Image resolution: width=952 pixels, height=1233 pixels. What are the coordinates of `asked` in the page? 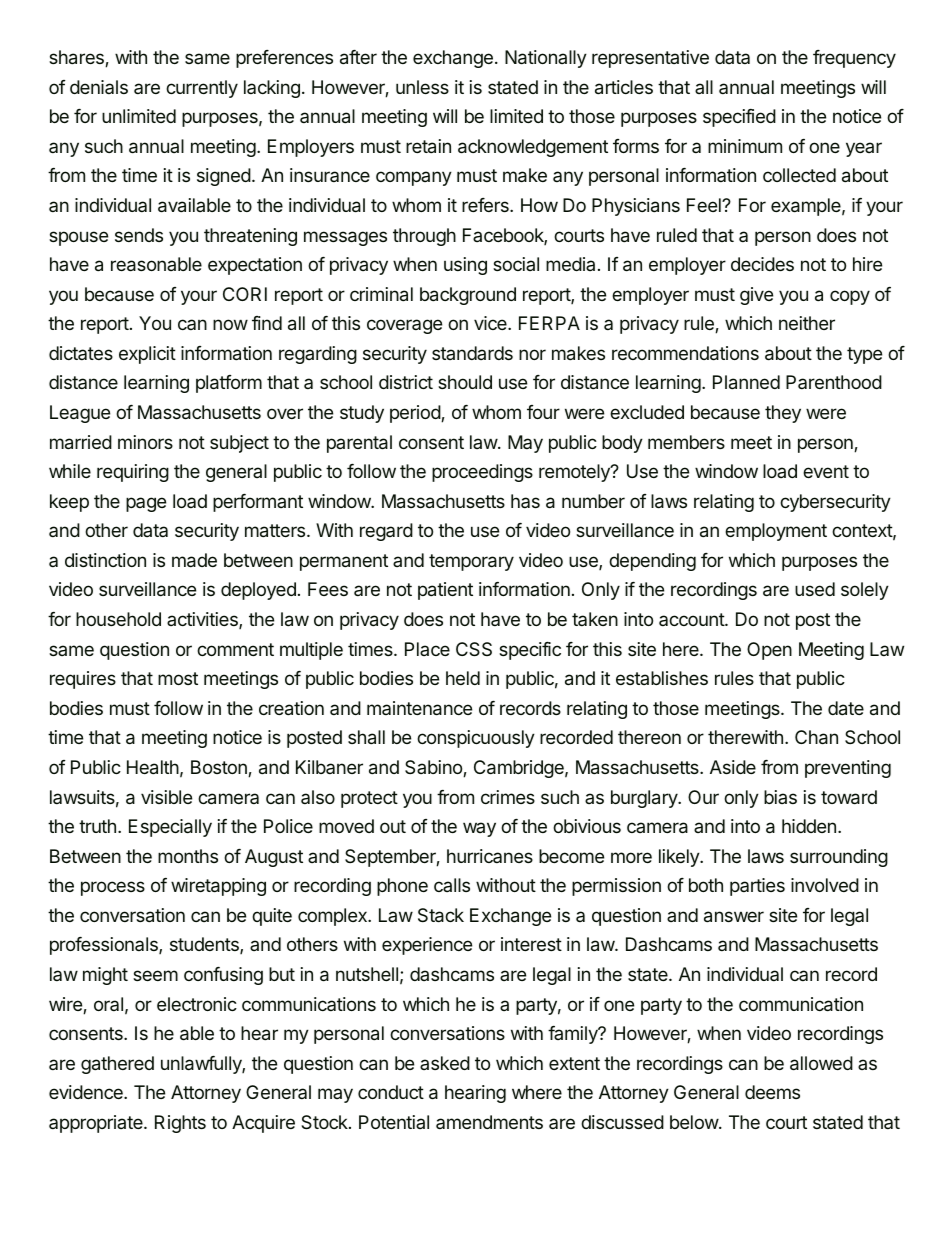 It's located at (445, 1063).
